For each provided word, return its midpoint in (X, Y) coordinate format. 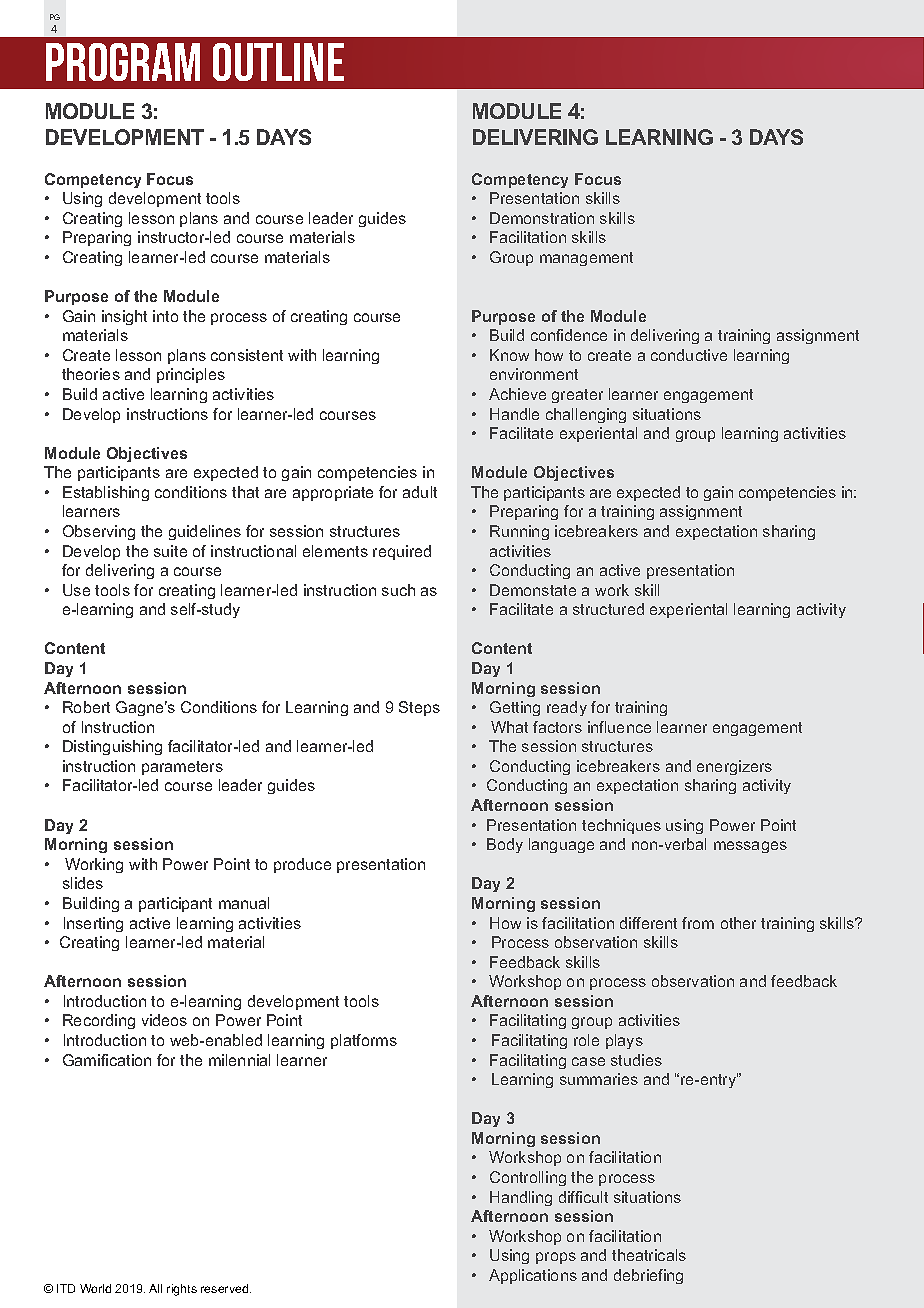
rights (182, 1290)
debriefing (648, 1276)
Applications (533, 1276)
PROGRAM (123, 62)
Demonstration (542, 218)
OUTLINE (278, 62)
